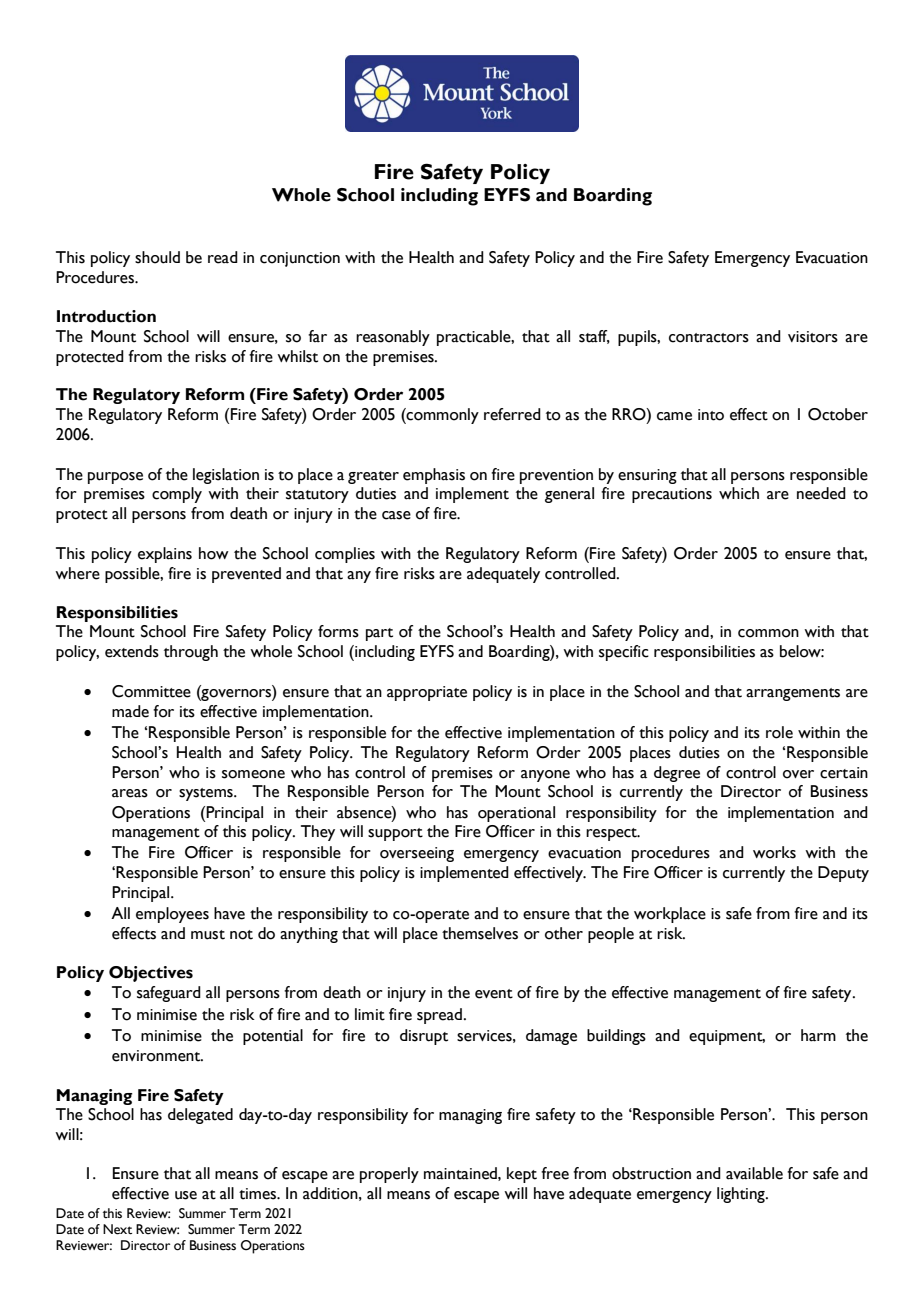 The image size is (924, 1308). What do you see at coordinates (709, 338) in the image?
I see `contractors` at bounding box center [709, 338].
